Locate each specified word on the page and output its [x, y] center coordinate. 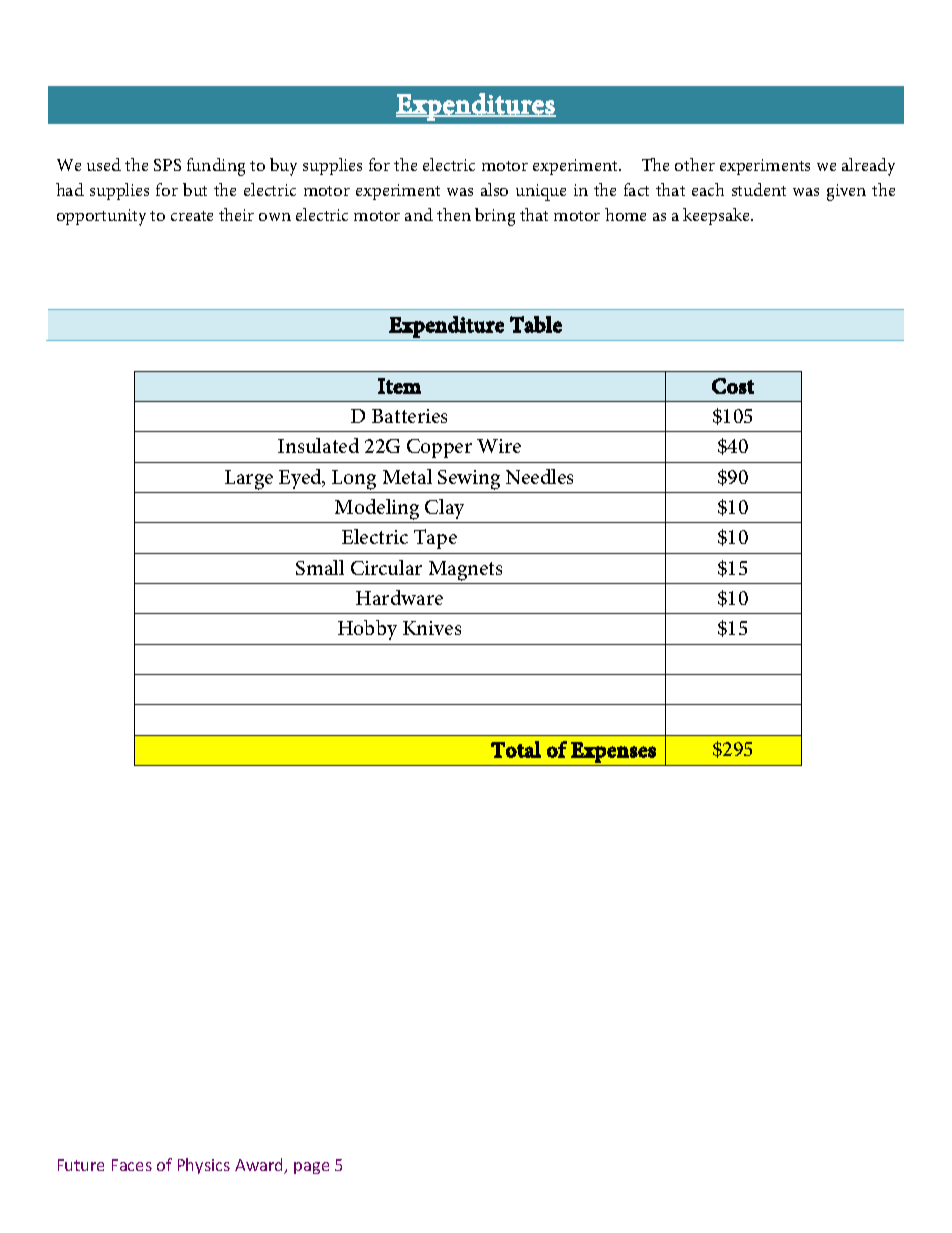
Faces [132, 1165]
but [195, 189]
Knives [432, 628]
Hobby [367, 630]
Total [516, 749]
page [311, 1168]
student [759, 189]
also [494, 189]
